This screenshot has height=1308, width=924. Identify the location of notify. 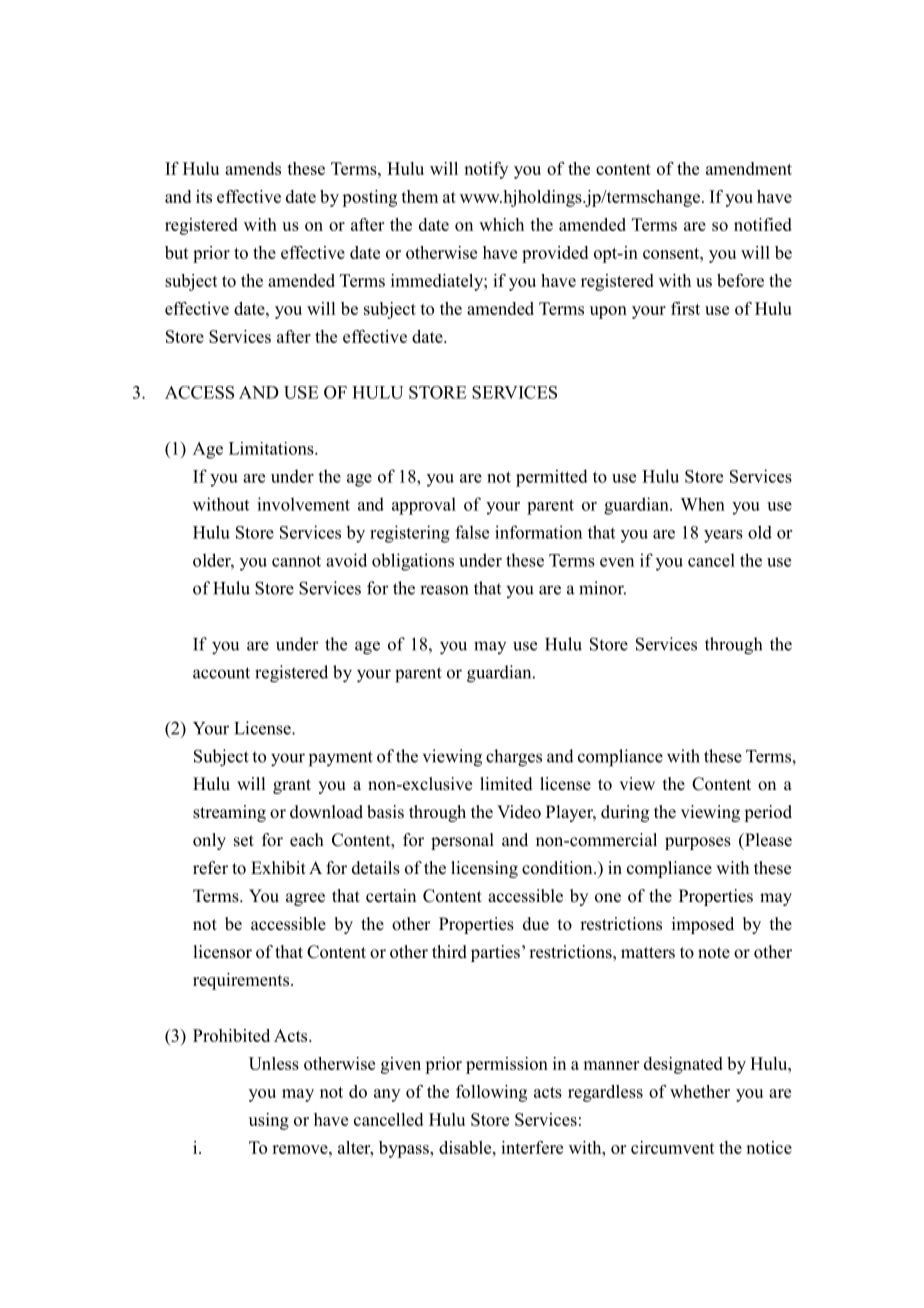
(486, 170).
